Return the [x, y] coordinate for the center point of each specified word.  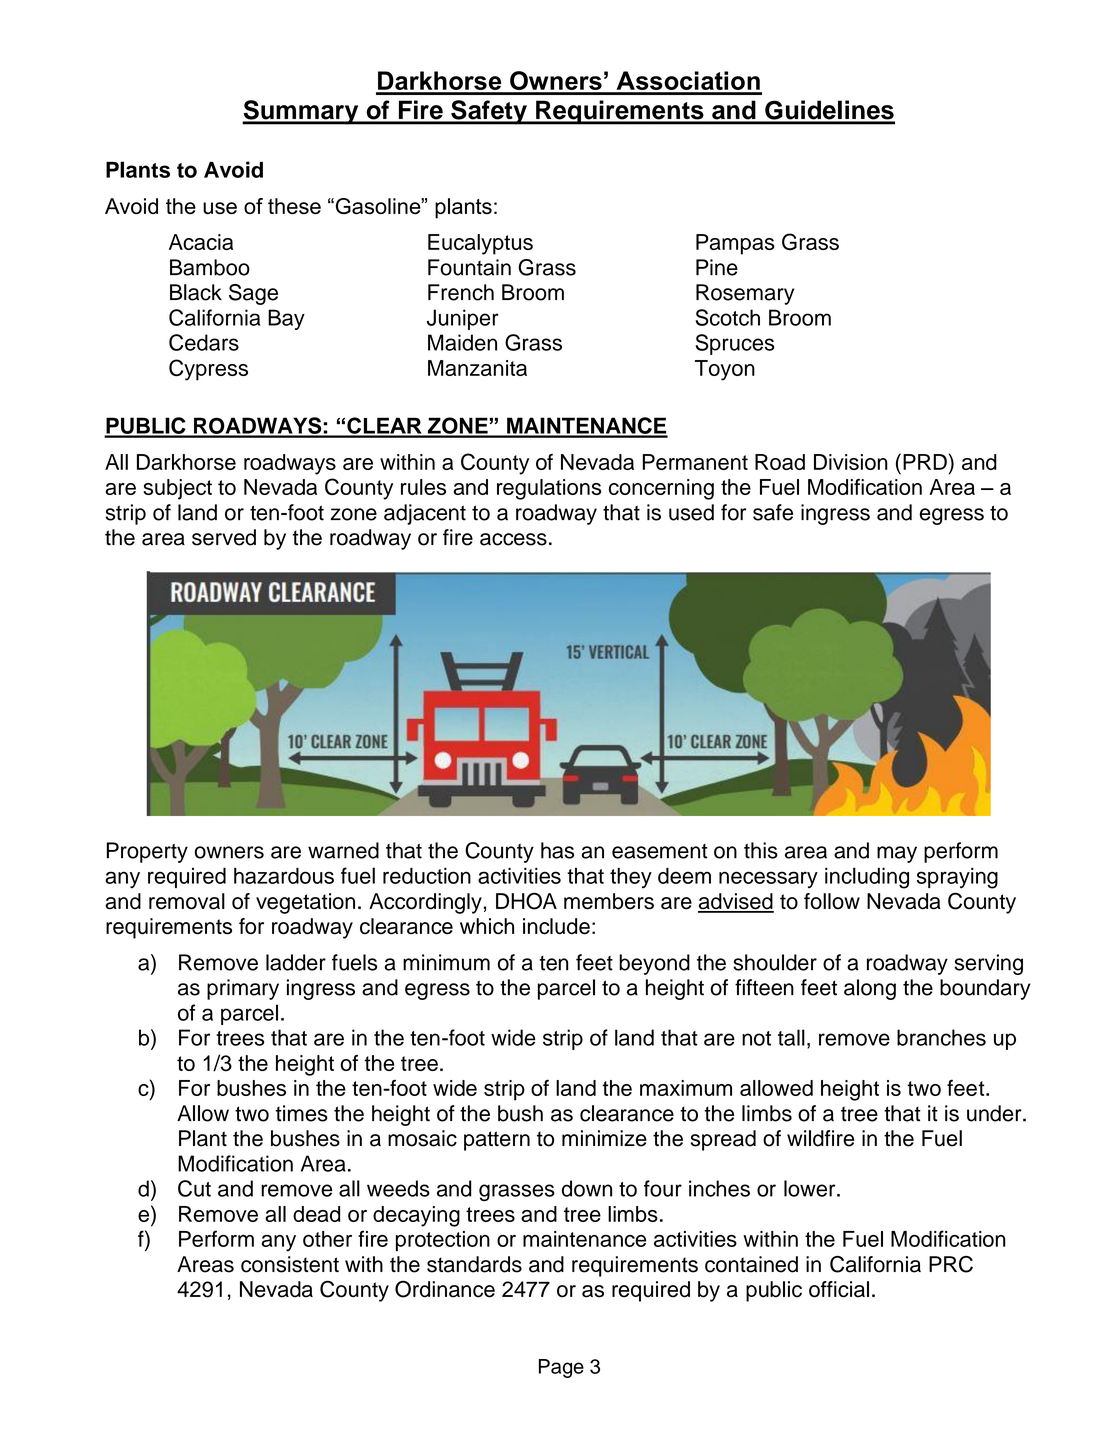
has [557, 850]
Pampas [735, 244]
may [897, 854]
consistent [290, 1264]
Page [561, 1368]
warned [343, 850]
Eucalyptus [480, 244]
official [839, 1289]
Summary [301, 112]
